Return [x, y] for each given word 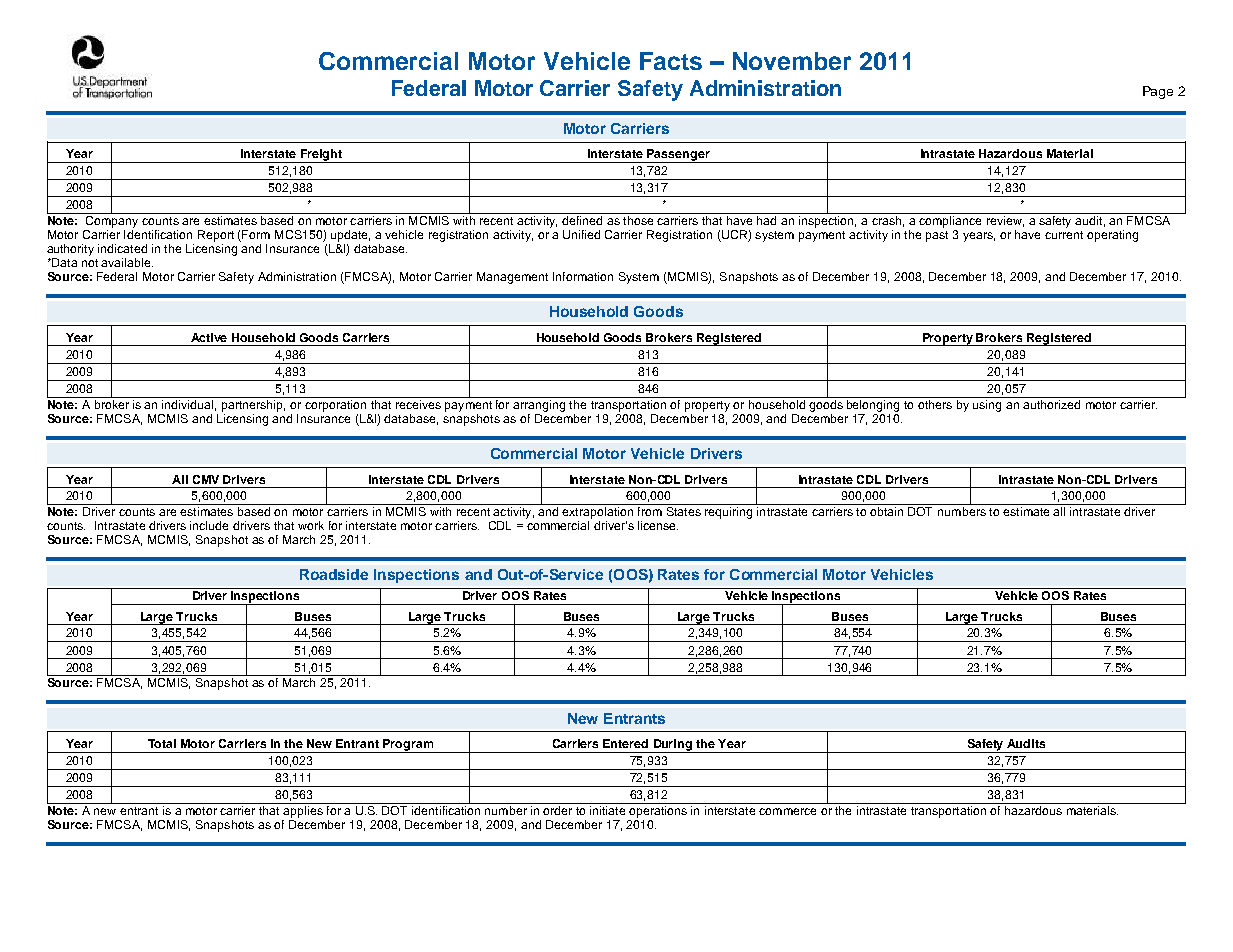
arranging [540, 404]
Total [162, 743]
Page [1158, 92]
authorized [1052, 403]
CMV [206, 479]
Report [216, 236]
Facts [671, 61]
